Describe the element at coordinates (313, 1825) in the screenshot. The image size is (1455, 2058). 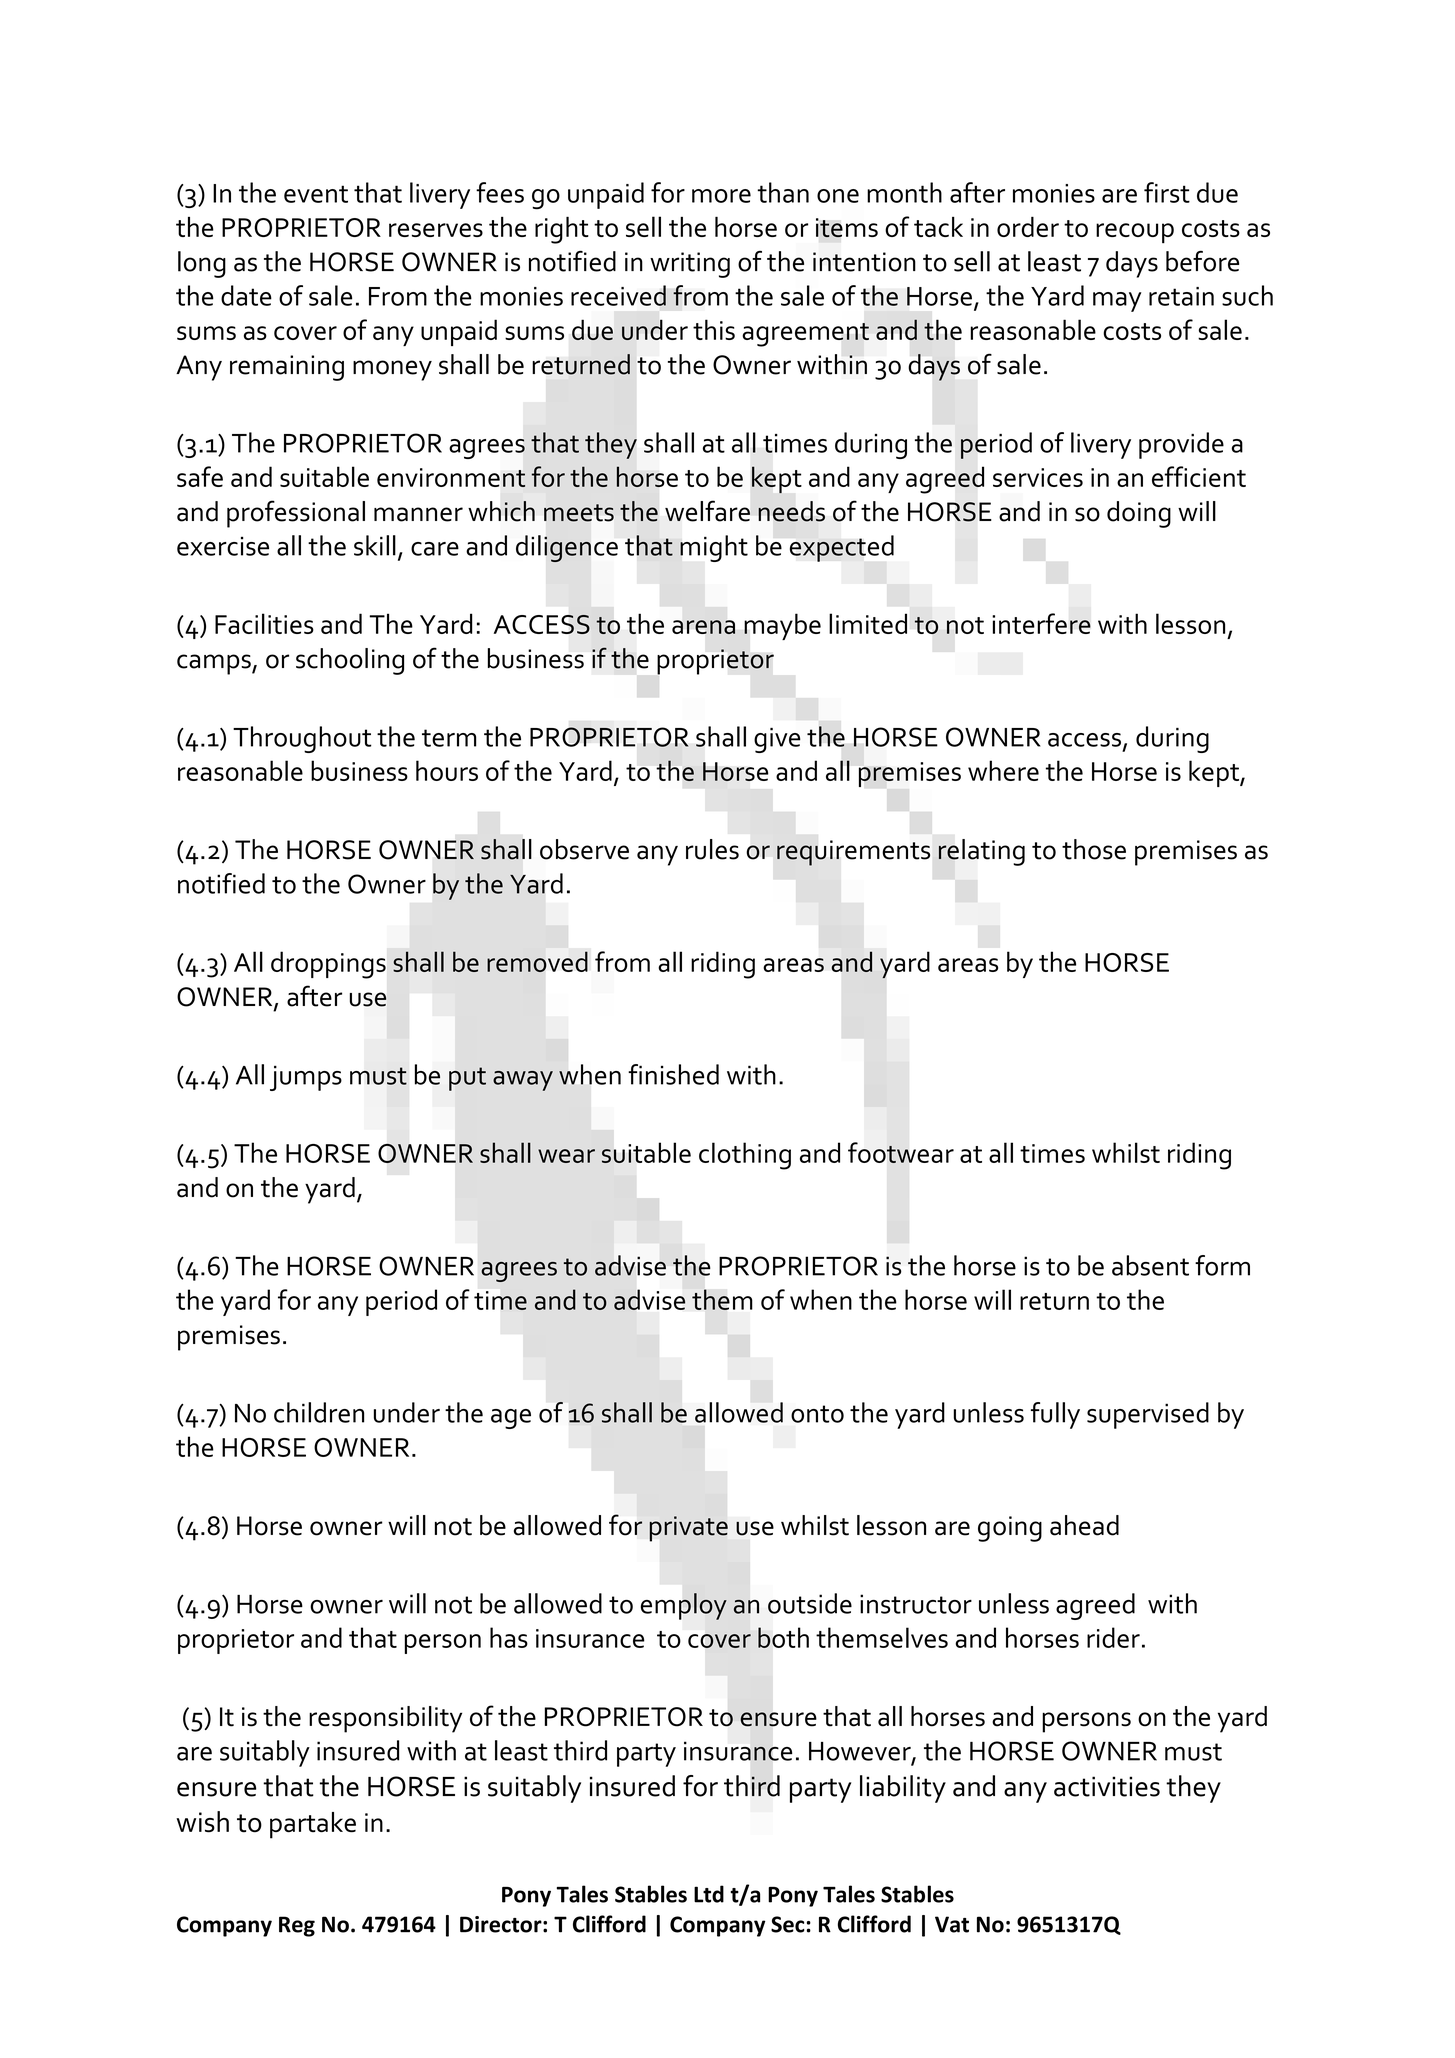
I see `partake` at that location.
